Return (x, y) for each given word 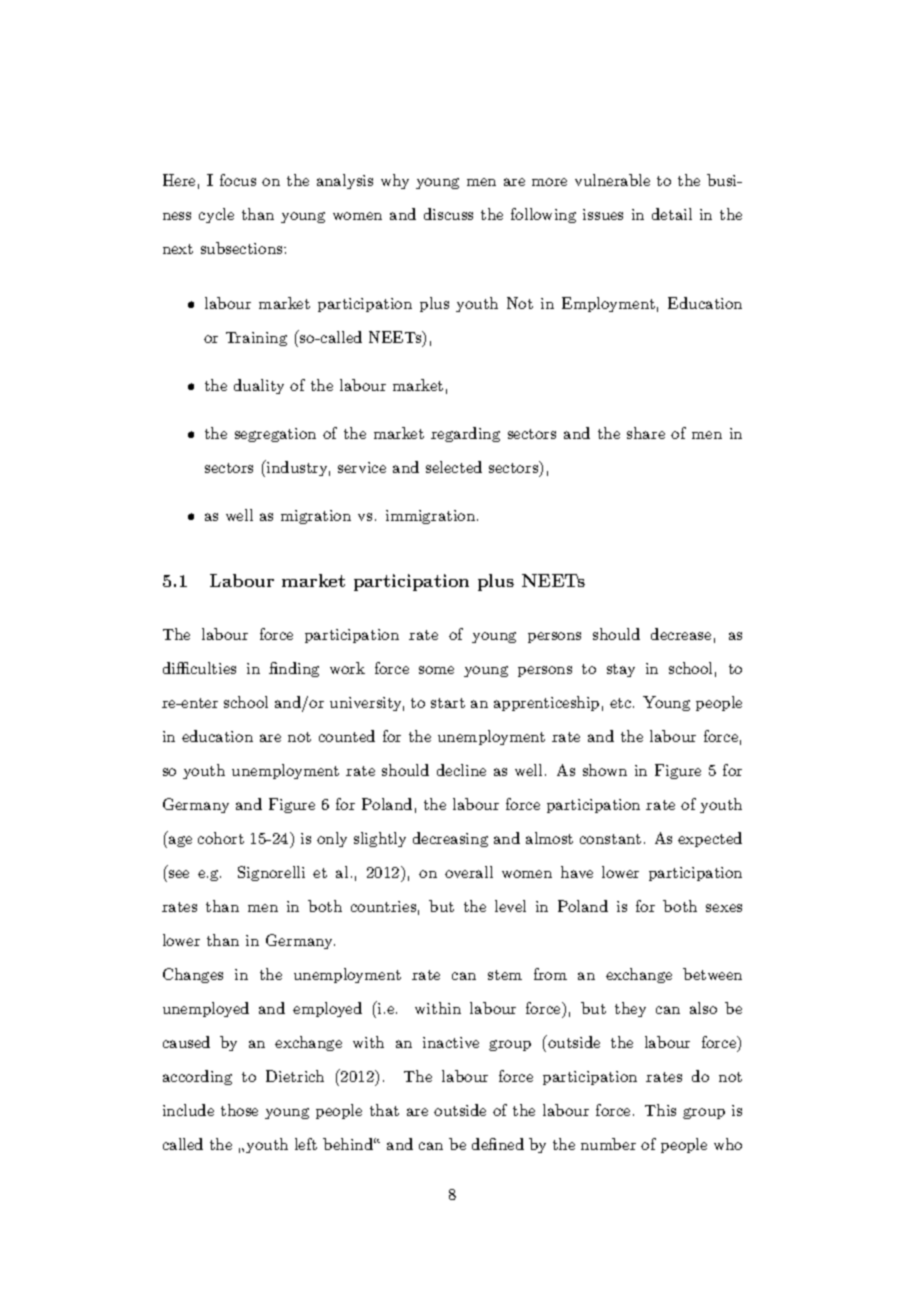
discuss (448, 214)
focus (238, 180)
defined (498, 1144)
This (660, 1110)
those (239, 1110)
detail (672, 214)
